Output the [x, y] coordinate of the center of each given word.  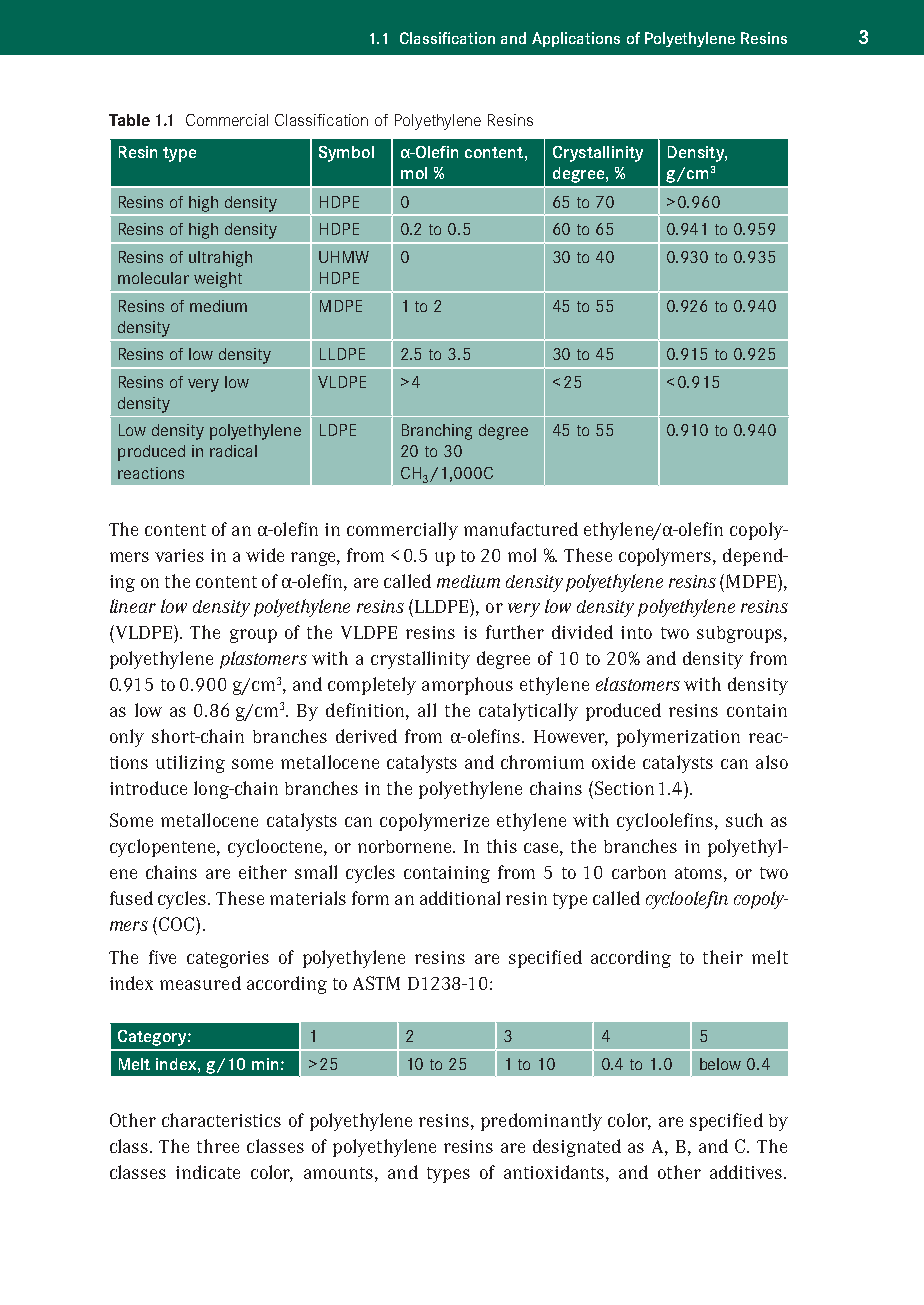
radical [233, 451]
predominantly [541, 1122]
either [263, 872]
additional [460, 898]
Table [129, 120]
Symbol [346, 154]
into [636, 632]
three [218, 1146]
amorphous [467, 686]
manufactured [521, 529]
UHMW [344, 257]
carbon [639, 872]
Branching [437, 432]
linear [133, 606]
